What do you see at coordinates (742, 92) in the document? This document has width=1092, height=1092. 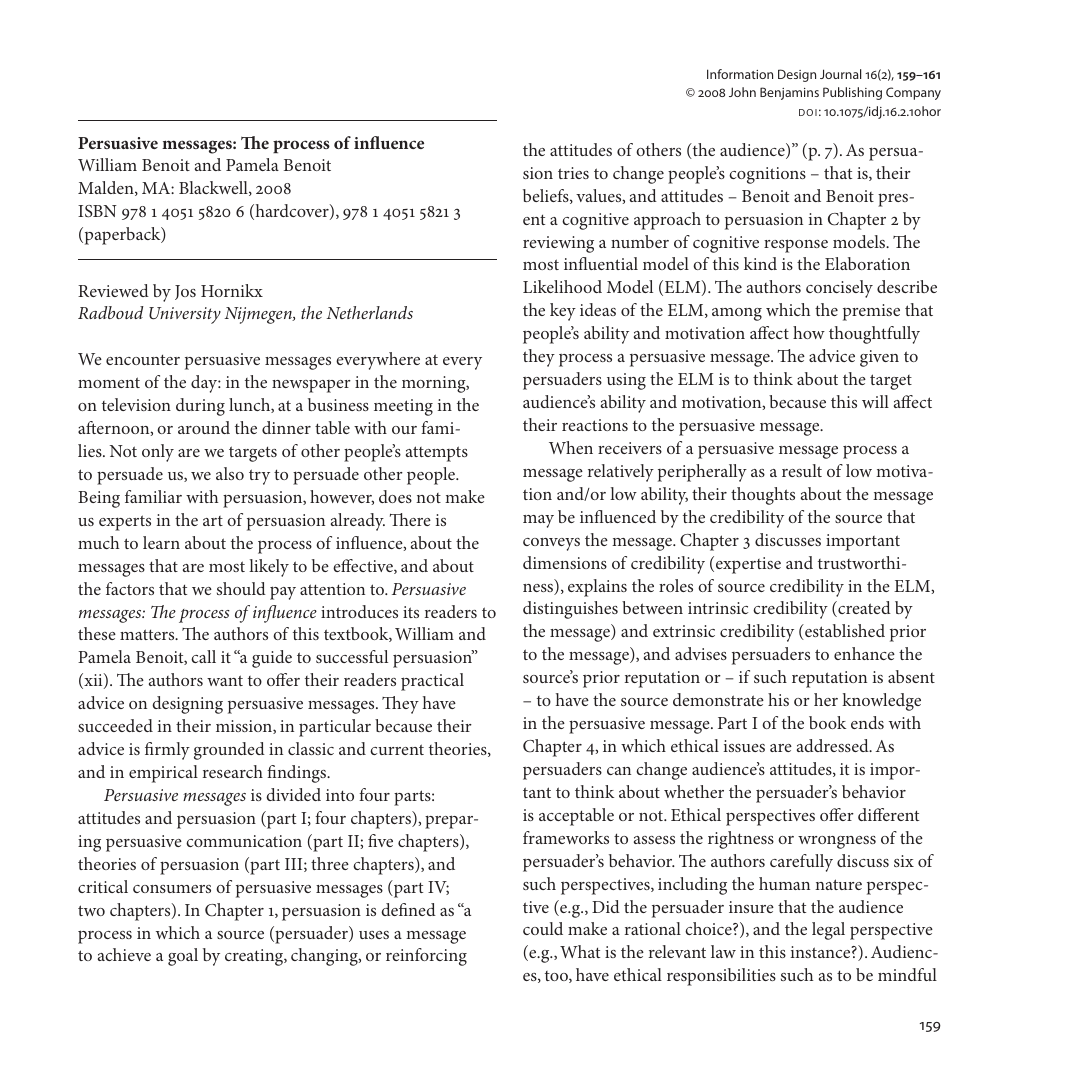 I see `John` at bounding box center [742, 92].
